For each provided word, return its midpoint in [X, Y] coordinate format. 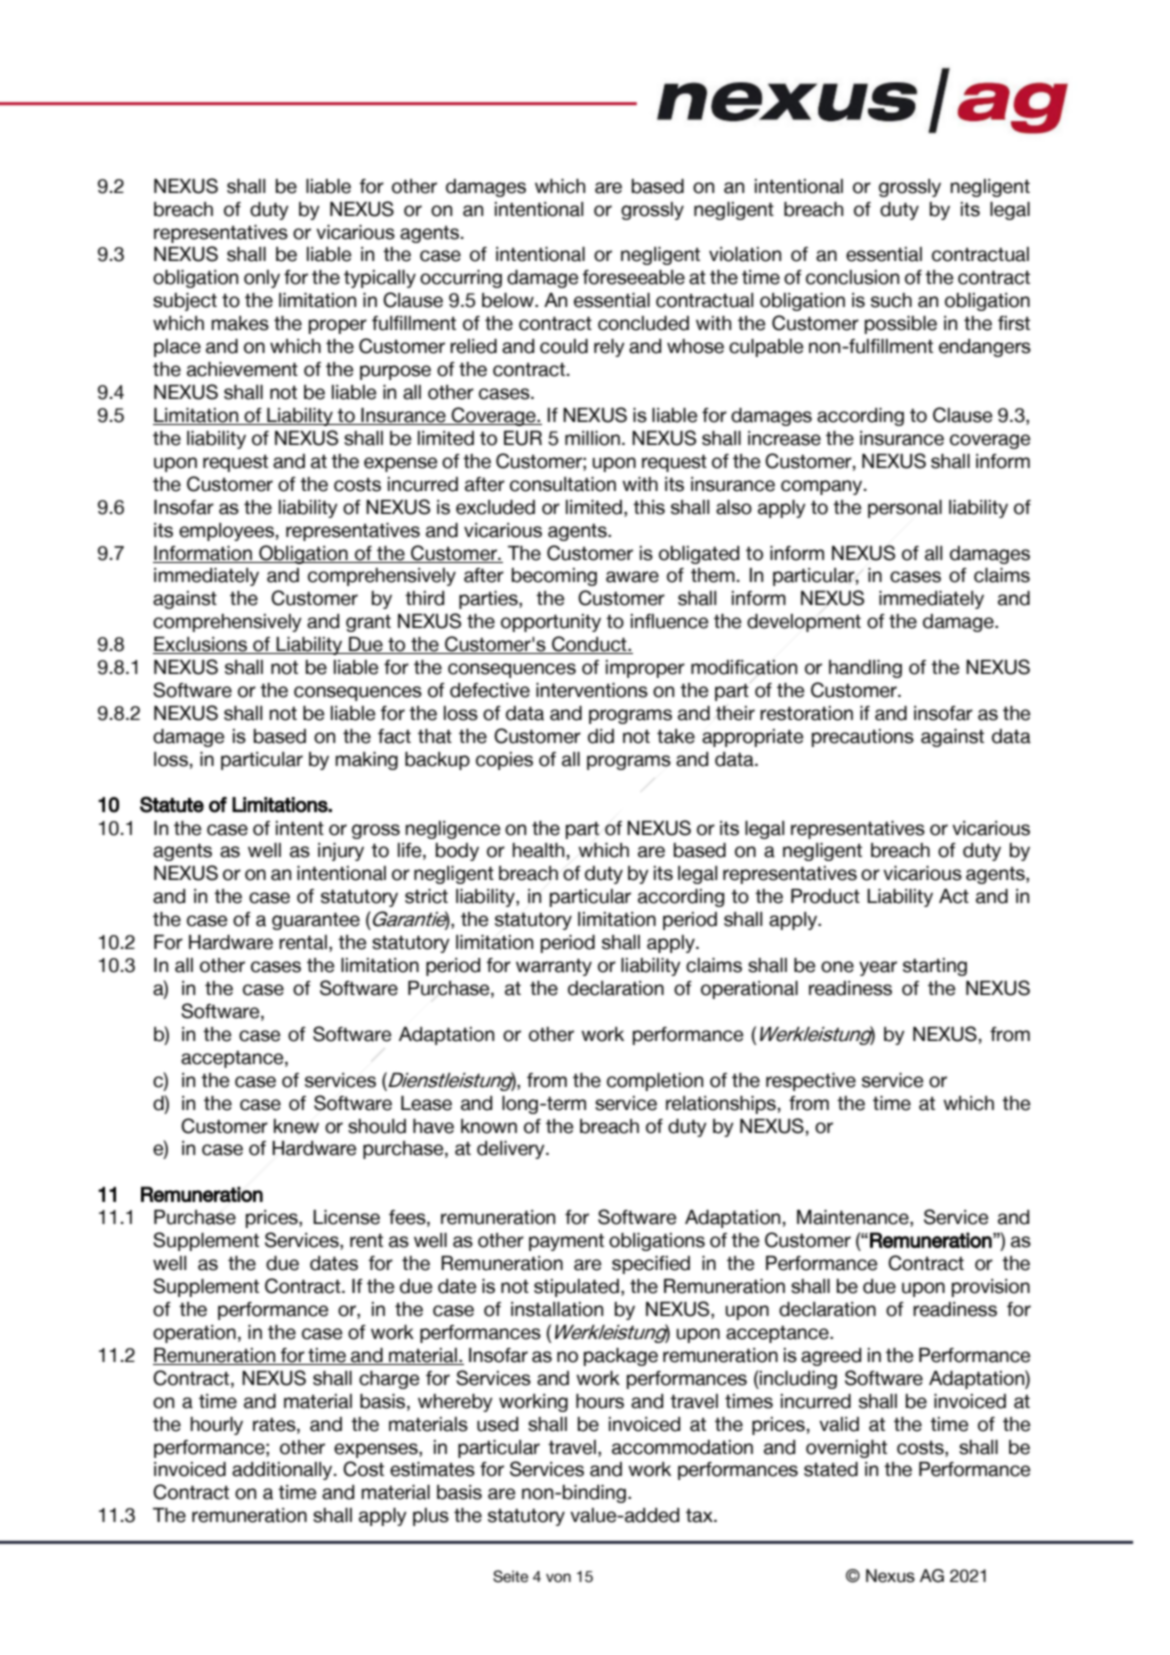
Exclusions [201, 645]
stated [831, 1469]
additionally [283, 1471]
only [262, 279]
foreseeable [633, 277]
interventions [592, 690]
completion [655, 1082]
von [558, 1578]
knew [296, 1126]
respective [811, 1082]
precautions [863, 738]
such [891, 300]
